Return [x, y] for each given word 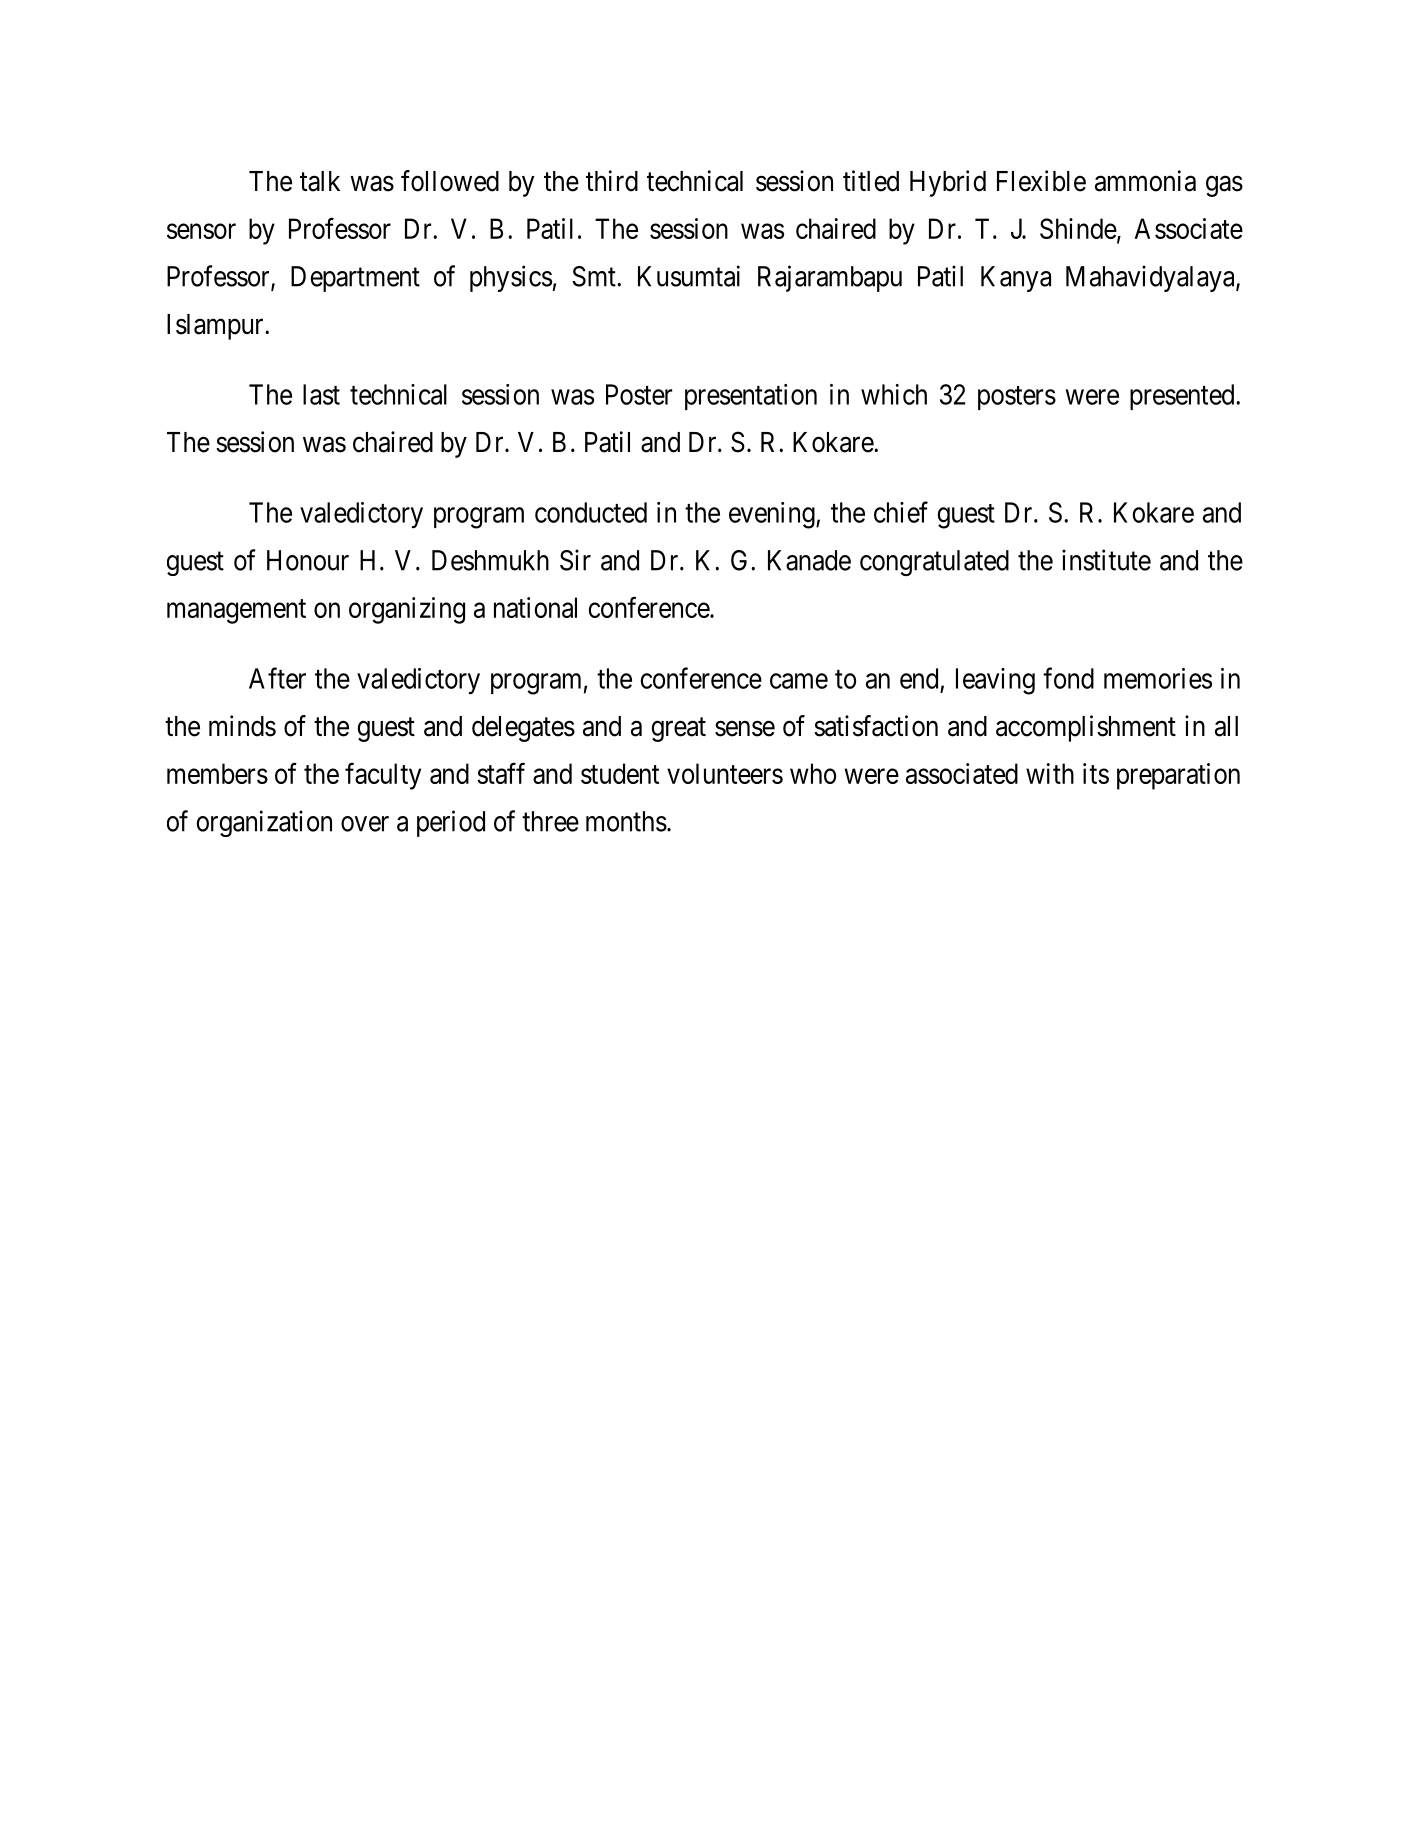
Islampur [216, 327]
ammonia [1145, 181]
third [612, 181]
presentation [751, 397]
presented [1183, 397]
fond [1068, 678]
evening [773, 515]
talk [320, 181]
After [277, 678]
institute [1106, 560]
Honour [308, 560]
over [365, 824]
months [626, 821]
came [799, 681]
